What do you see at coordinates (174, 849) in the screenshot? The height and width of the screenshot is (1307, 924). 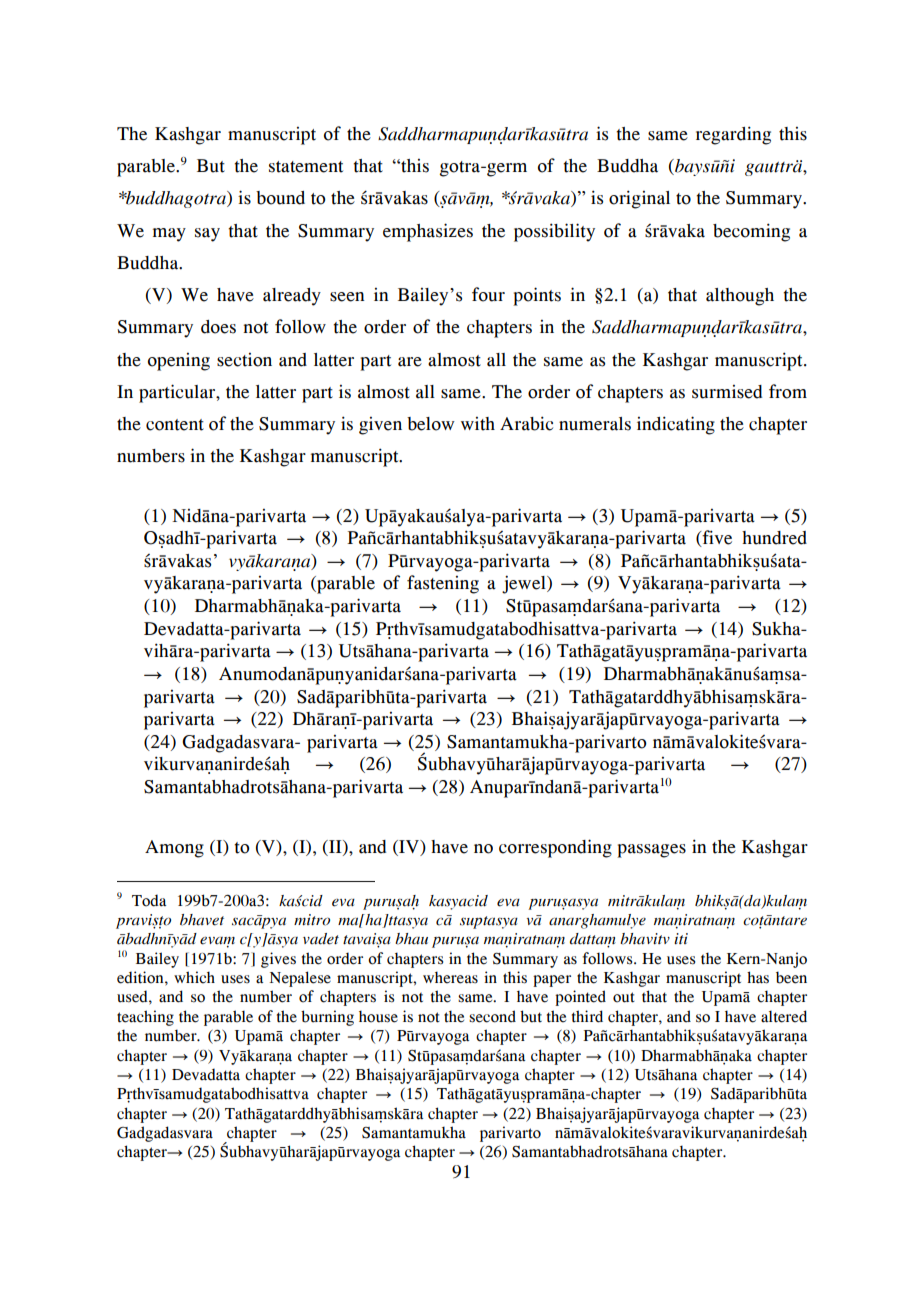 I see `Among` at bounding box center [174, 849].
